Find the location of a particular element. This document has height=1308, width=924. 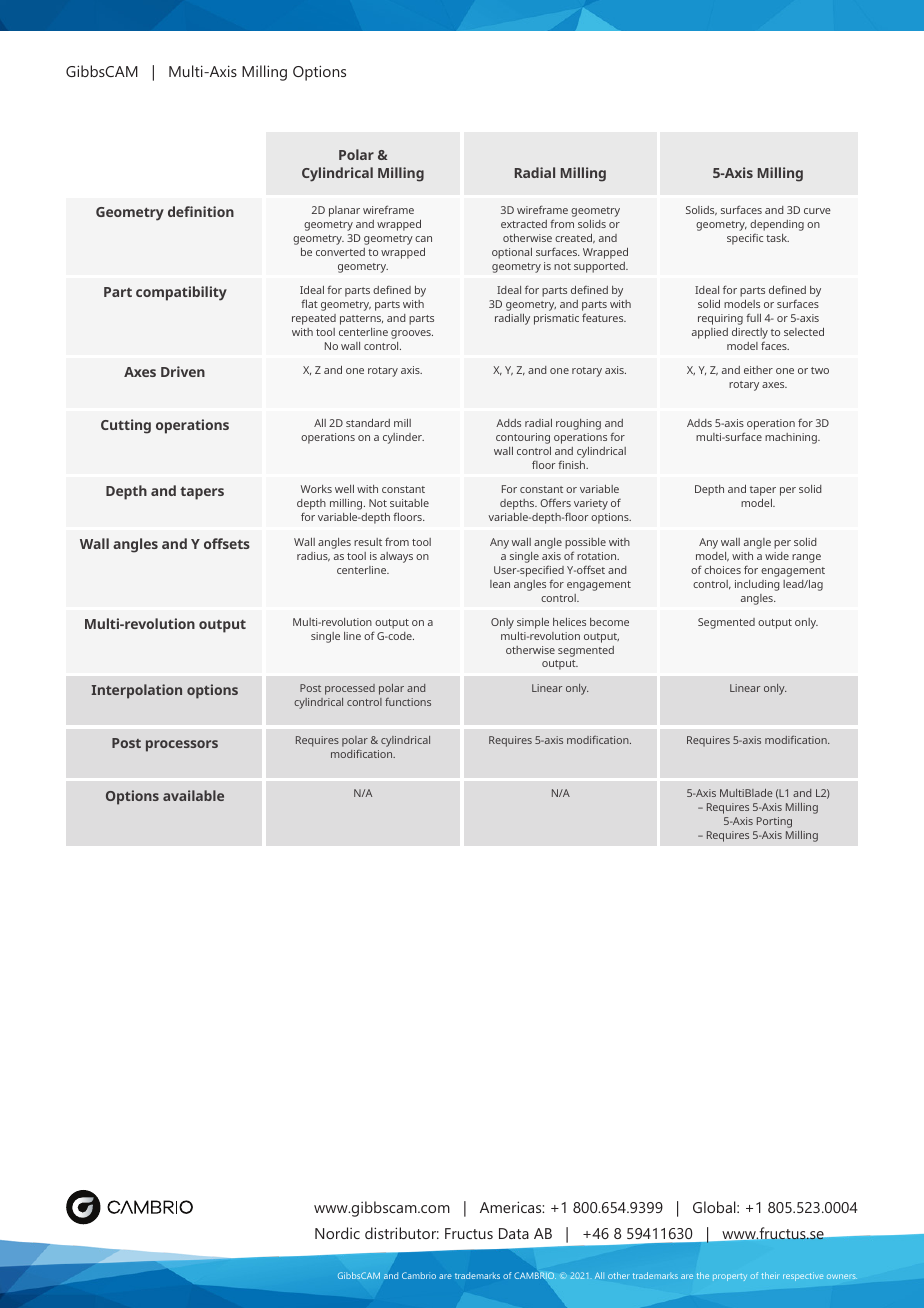

processors is located at coordinates (182, 746).
